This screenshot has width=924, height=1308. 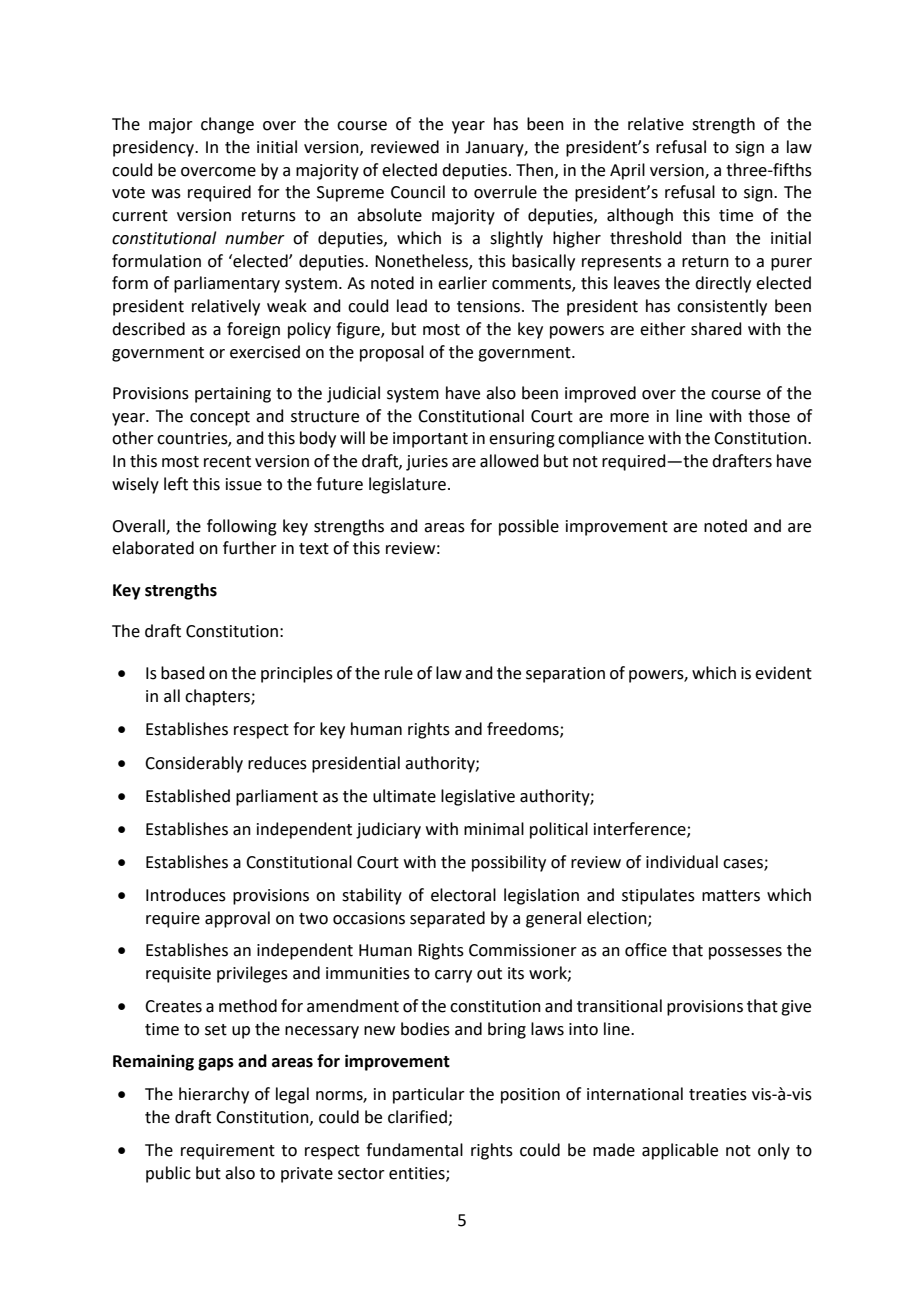 What do you see at coordinates (183, 673) in the screenshot?
I see `based` at bounding box center [183, 673].
